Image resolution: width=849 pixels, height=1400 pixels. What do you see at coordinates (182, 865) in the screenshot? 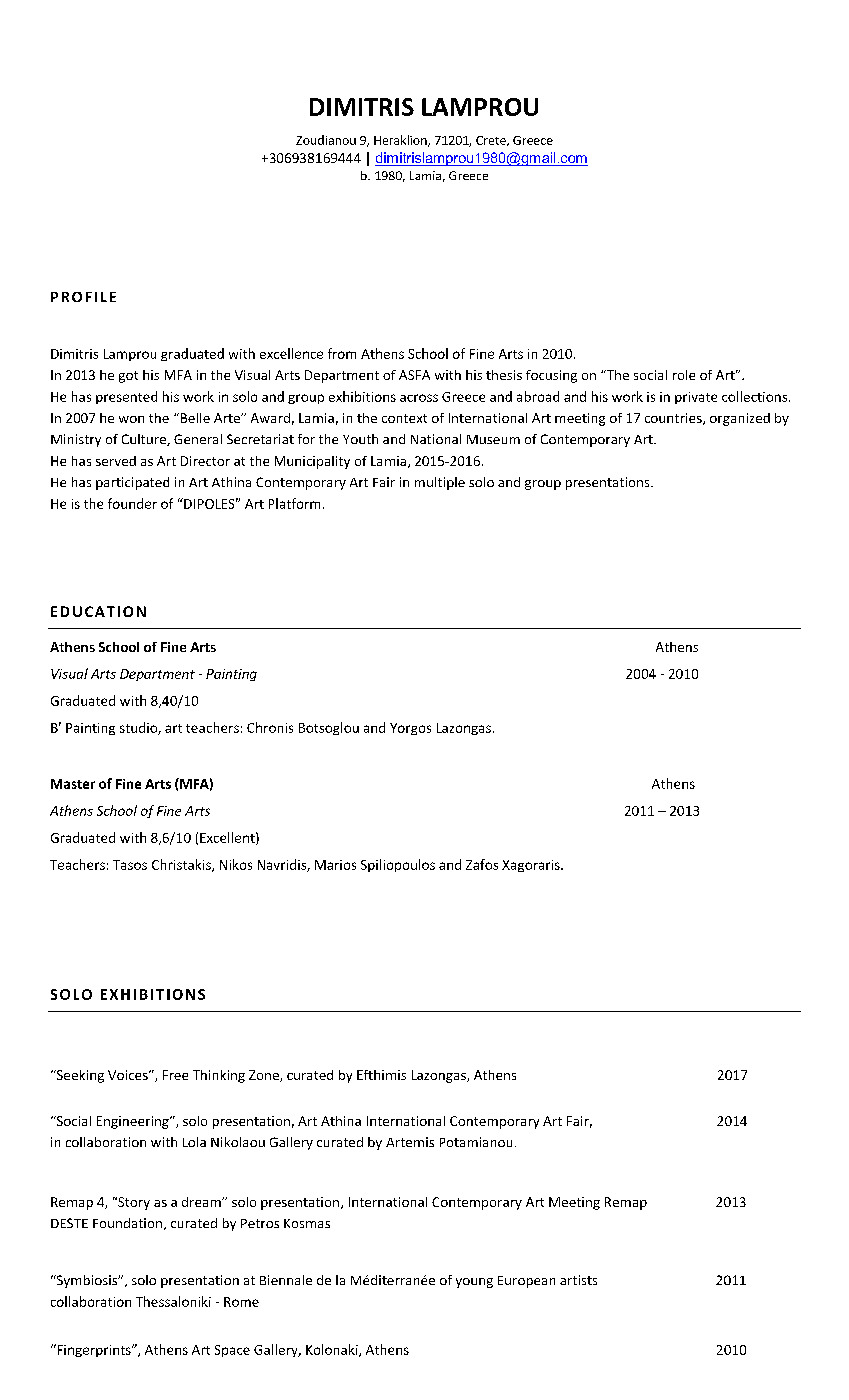
I see `Christakis` at bounding box center [182, 865].
